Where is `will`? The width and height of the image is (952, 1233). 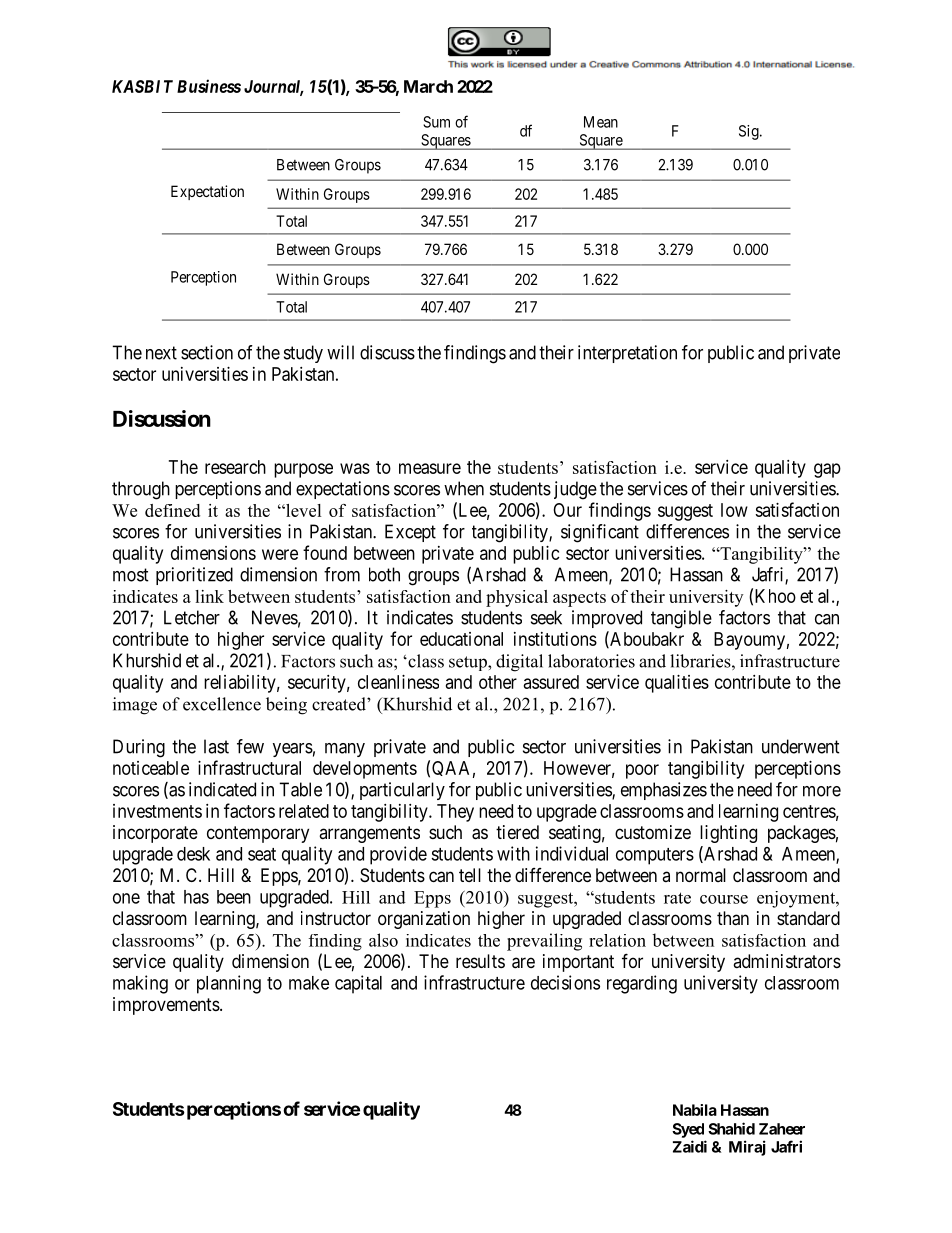 will is located at coordinates (340, 352).
